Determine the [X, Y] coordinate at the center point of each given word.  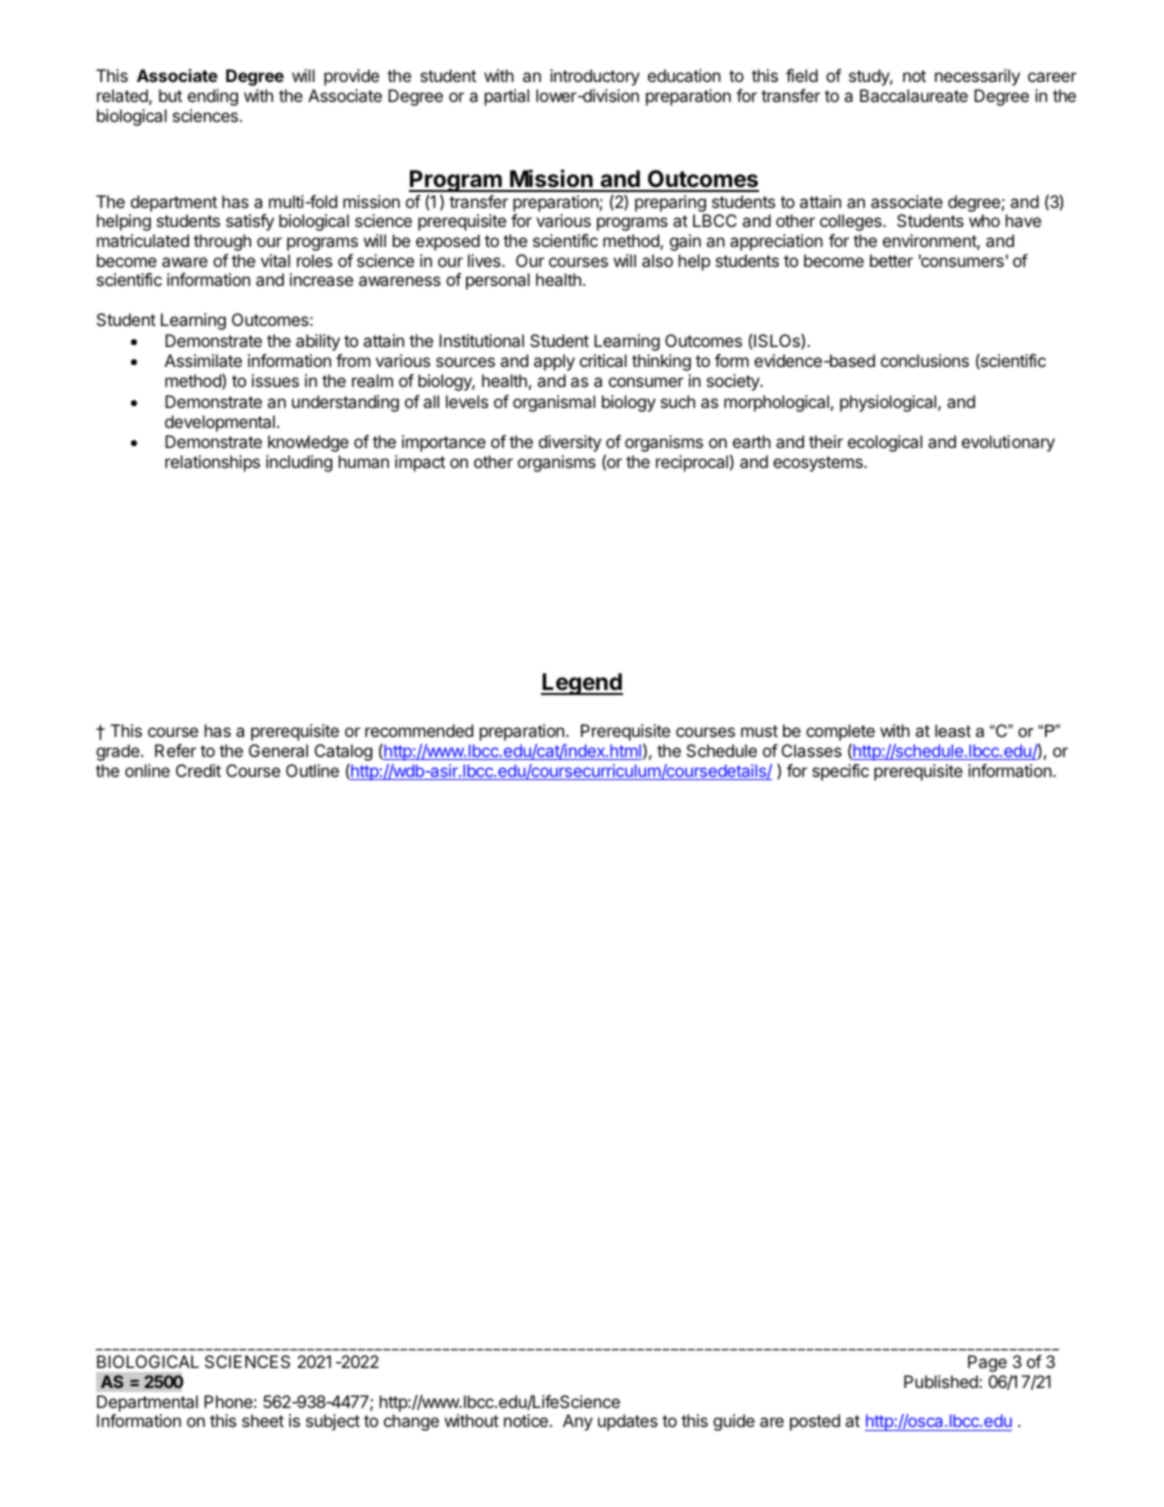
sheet [263, 1420]
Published [942, 1381]
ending [213, 97]
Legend [582, 684]
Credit [198, 770]
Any [578, 1422]
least [953, 730]
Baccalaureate [914, 95]
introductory [595, 77]
